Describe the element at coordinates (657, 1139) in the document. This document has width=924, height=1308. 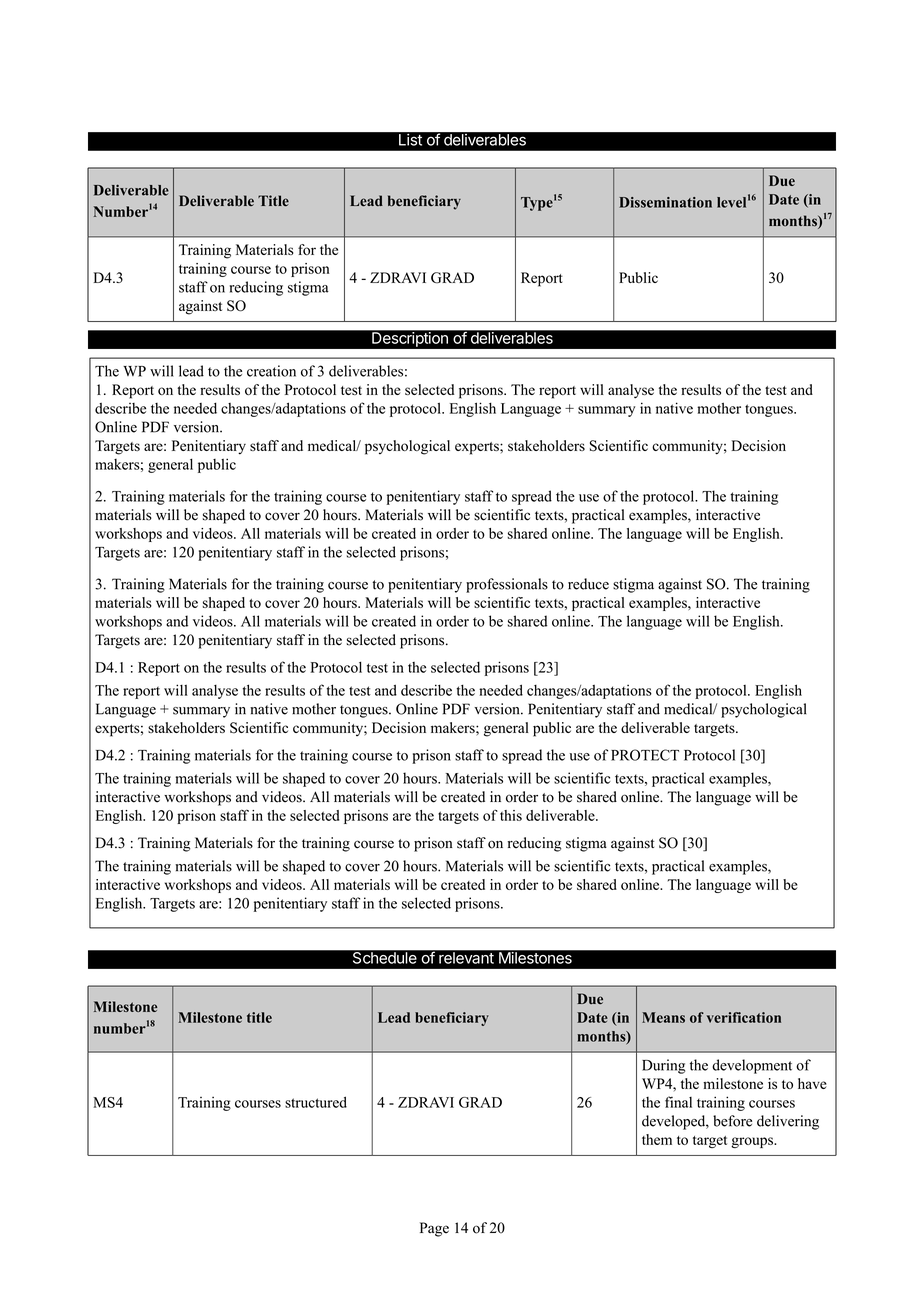
I see `them` at that location.
